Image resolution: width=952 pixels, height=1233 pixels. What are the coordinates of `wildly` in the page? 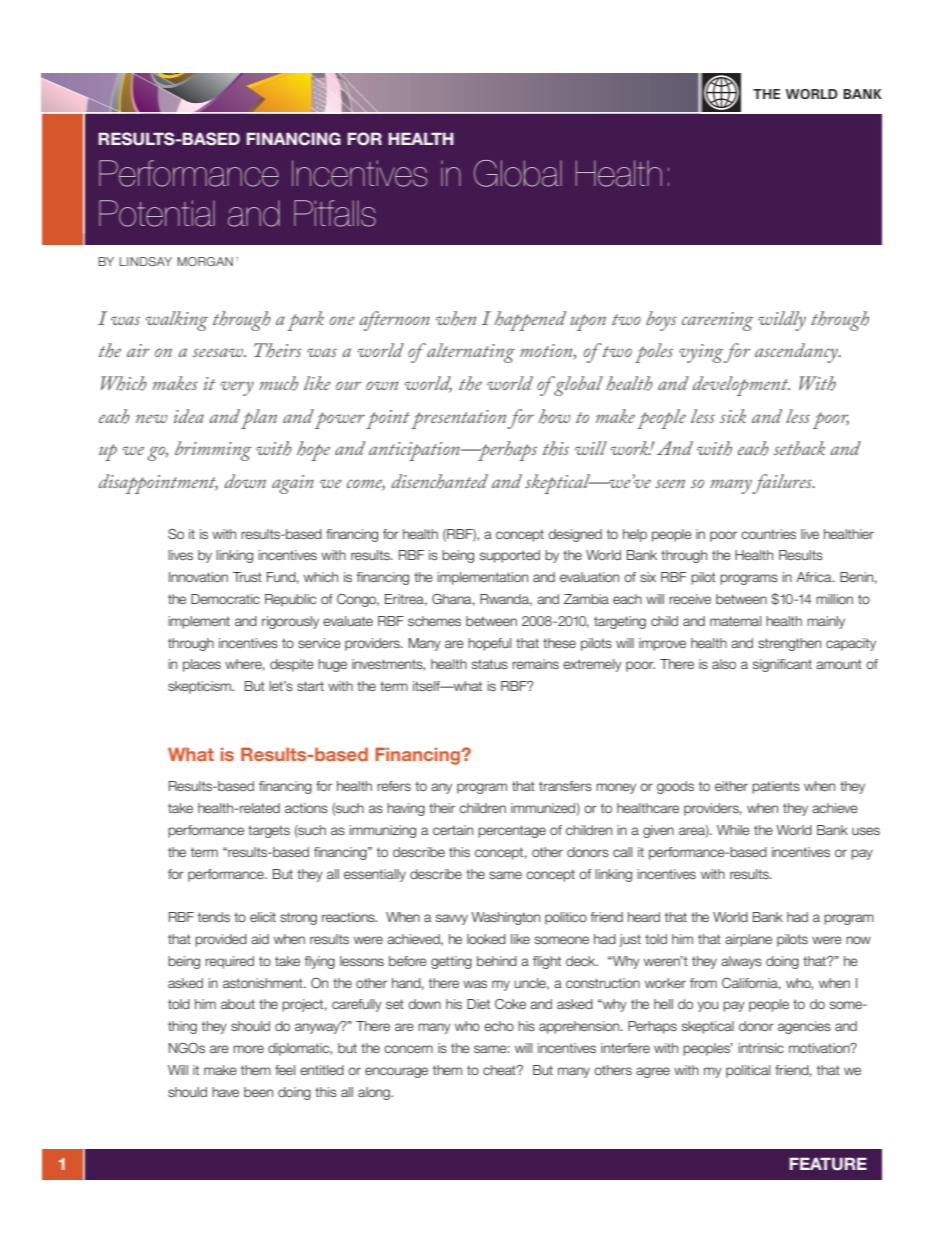 It's located at (782, 321).
